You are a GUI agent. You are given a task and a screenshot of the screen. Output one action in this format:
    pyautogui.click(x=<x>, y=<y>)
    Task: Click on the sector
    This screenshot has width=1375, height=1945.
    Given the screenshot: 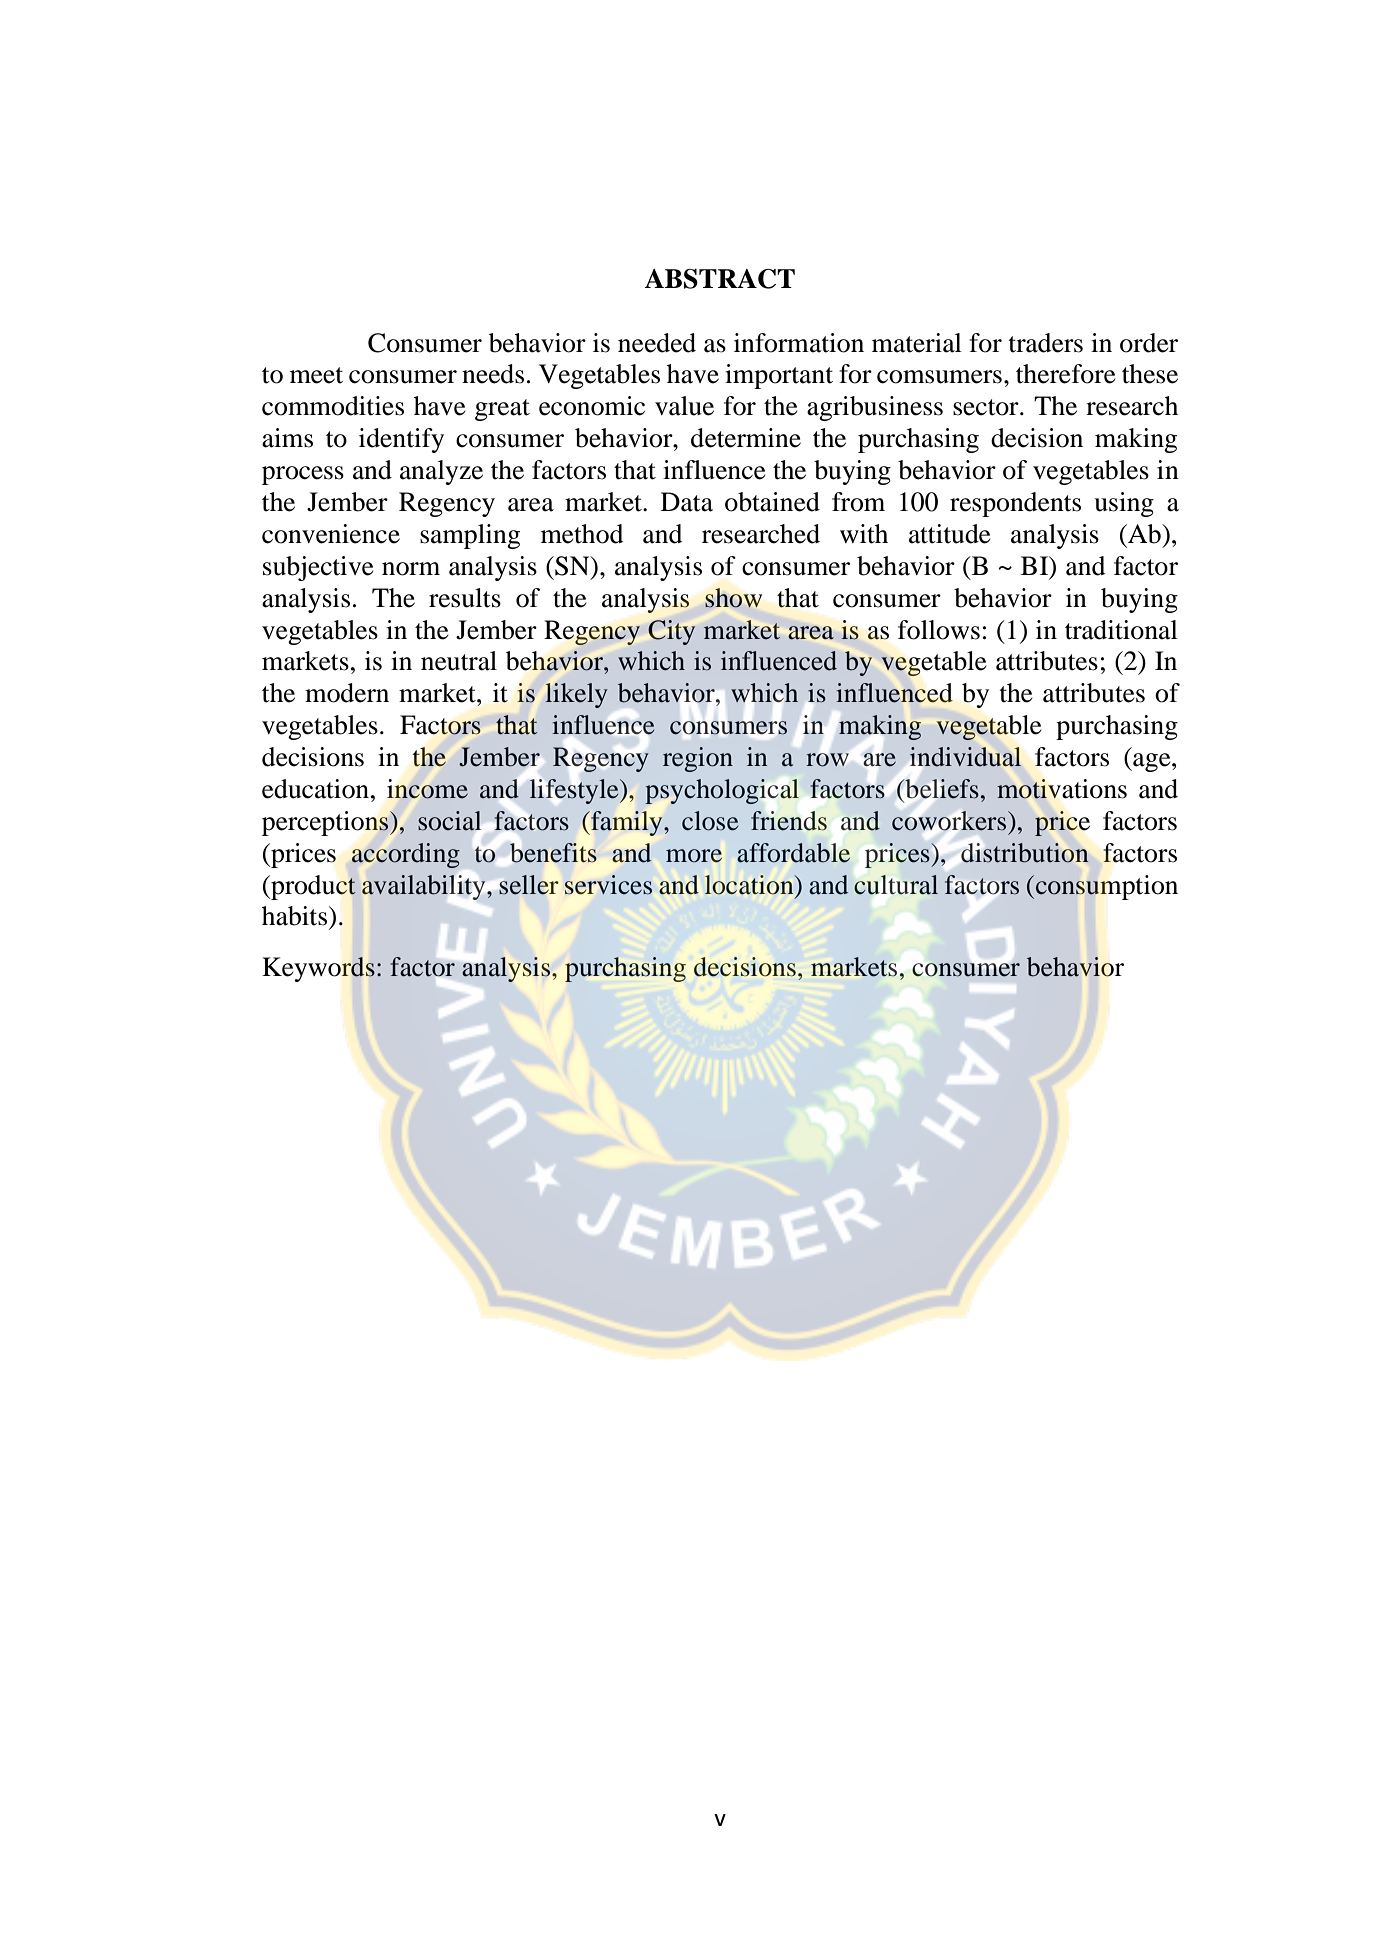 What is the action you would take?
    pyautogui.click(x=987, y=407)
